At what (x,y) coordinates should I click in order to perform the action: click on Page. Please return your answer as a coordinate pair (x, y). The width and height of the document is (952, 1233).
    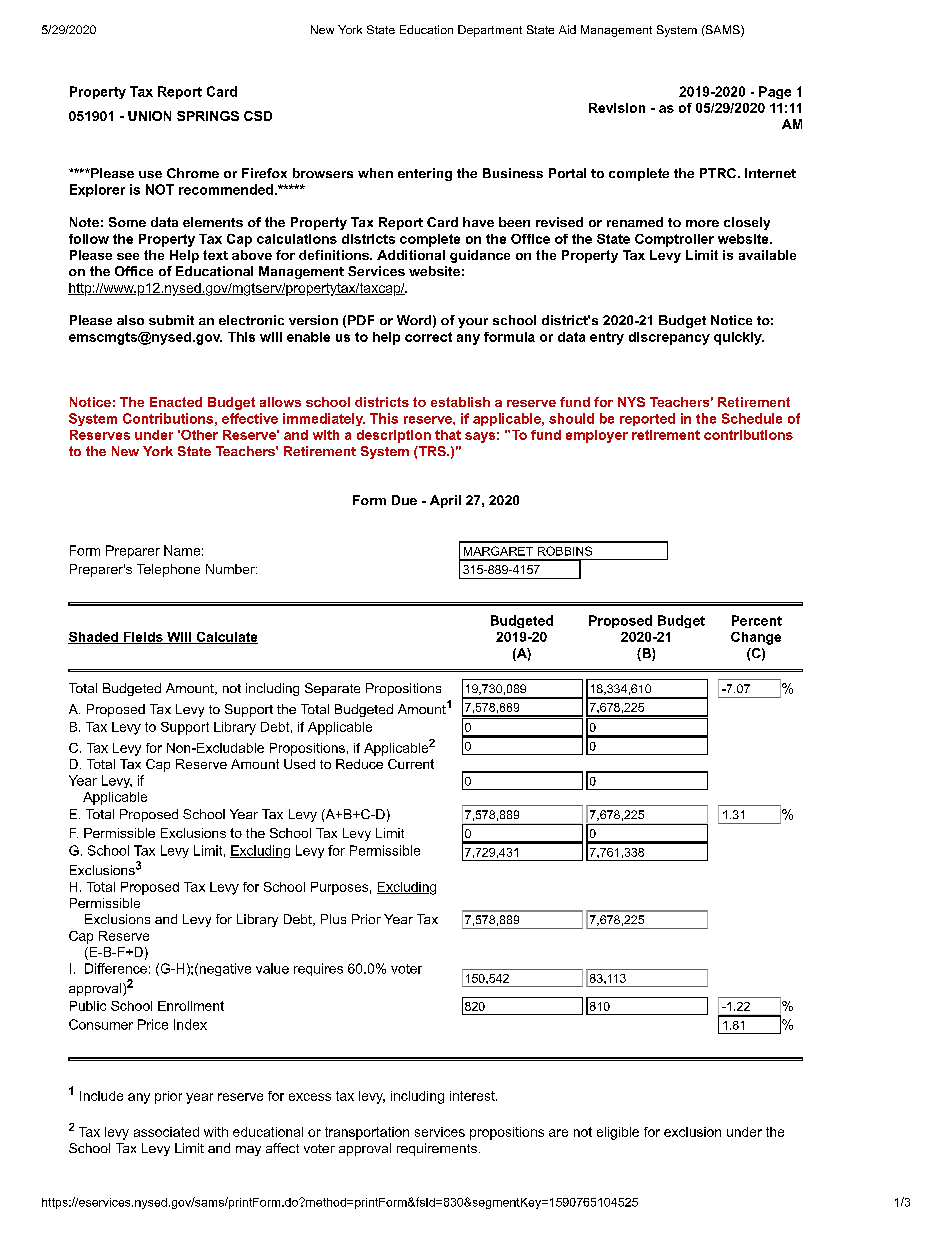
    Looking at the image, I should click on (775, 92).
